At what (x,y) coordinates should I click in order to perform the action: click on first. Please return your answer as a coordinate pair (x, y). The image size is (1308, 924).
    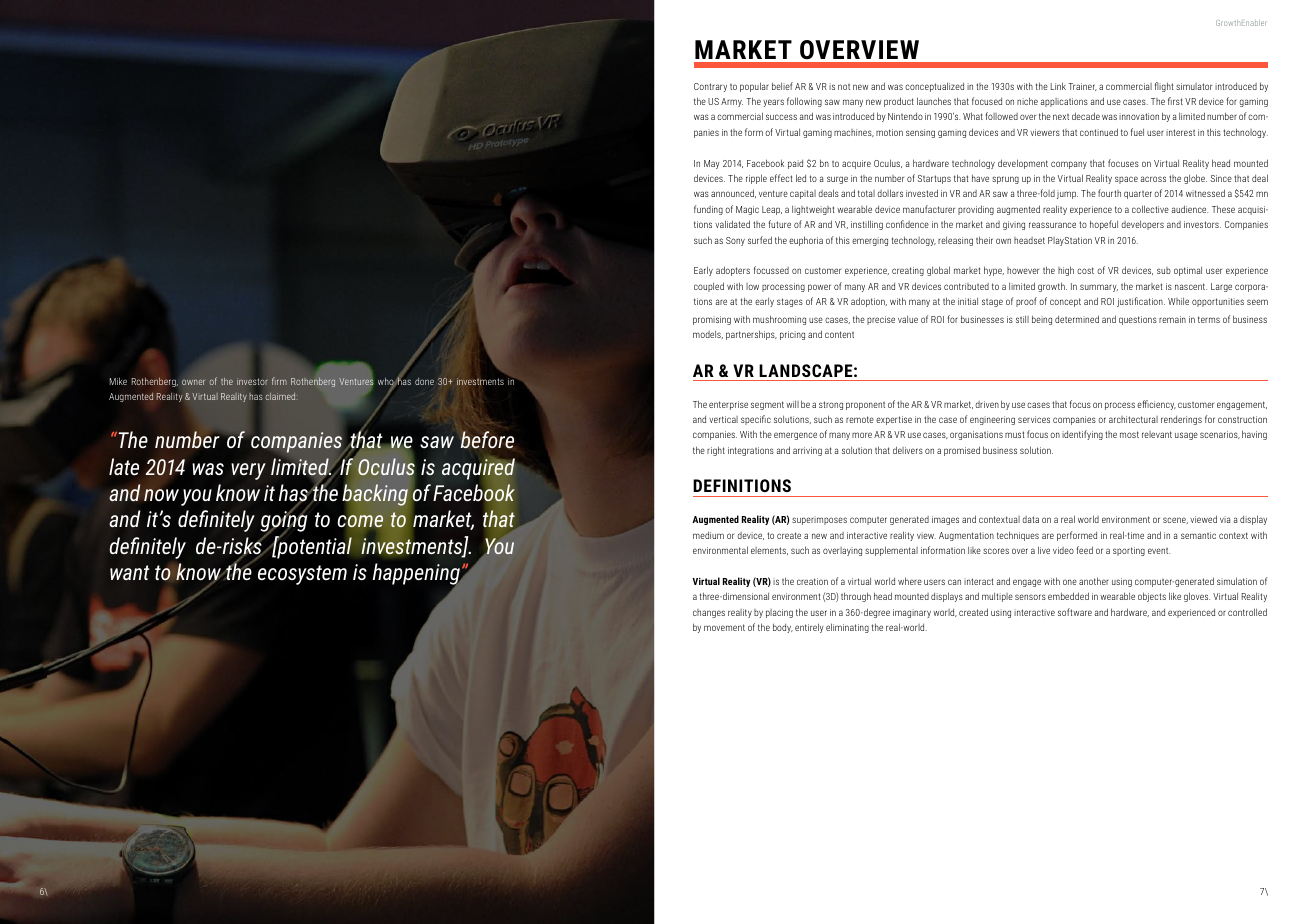
    Looking at the image, I should click on (1175, 101).
